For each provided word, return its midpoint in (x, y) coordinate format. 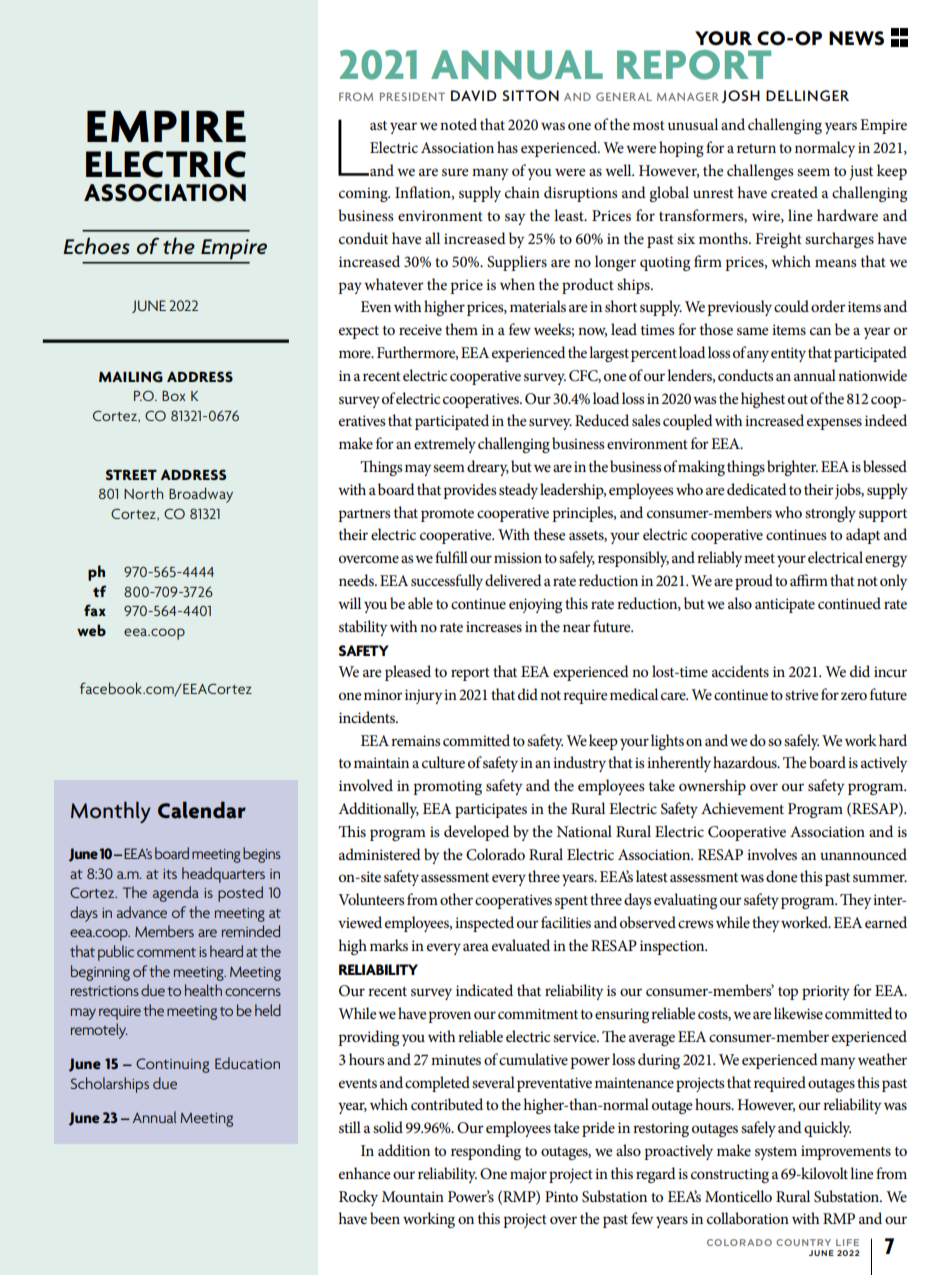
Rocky (358, 1198)
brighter (792, 468)
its (170, 874)
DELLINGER (807, 95)
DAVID (474, 95)
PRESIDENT (412, 96)
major (528, 1175)
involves (772, 854)
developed (476, 833)
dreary (488, 468)
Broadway (201, 495)
